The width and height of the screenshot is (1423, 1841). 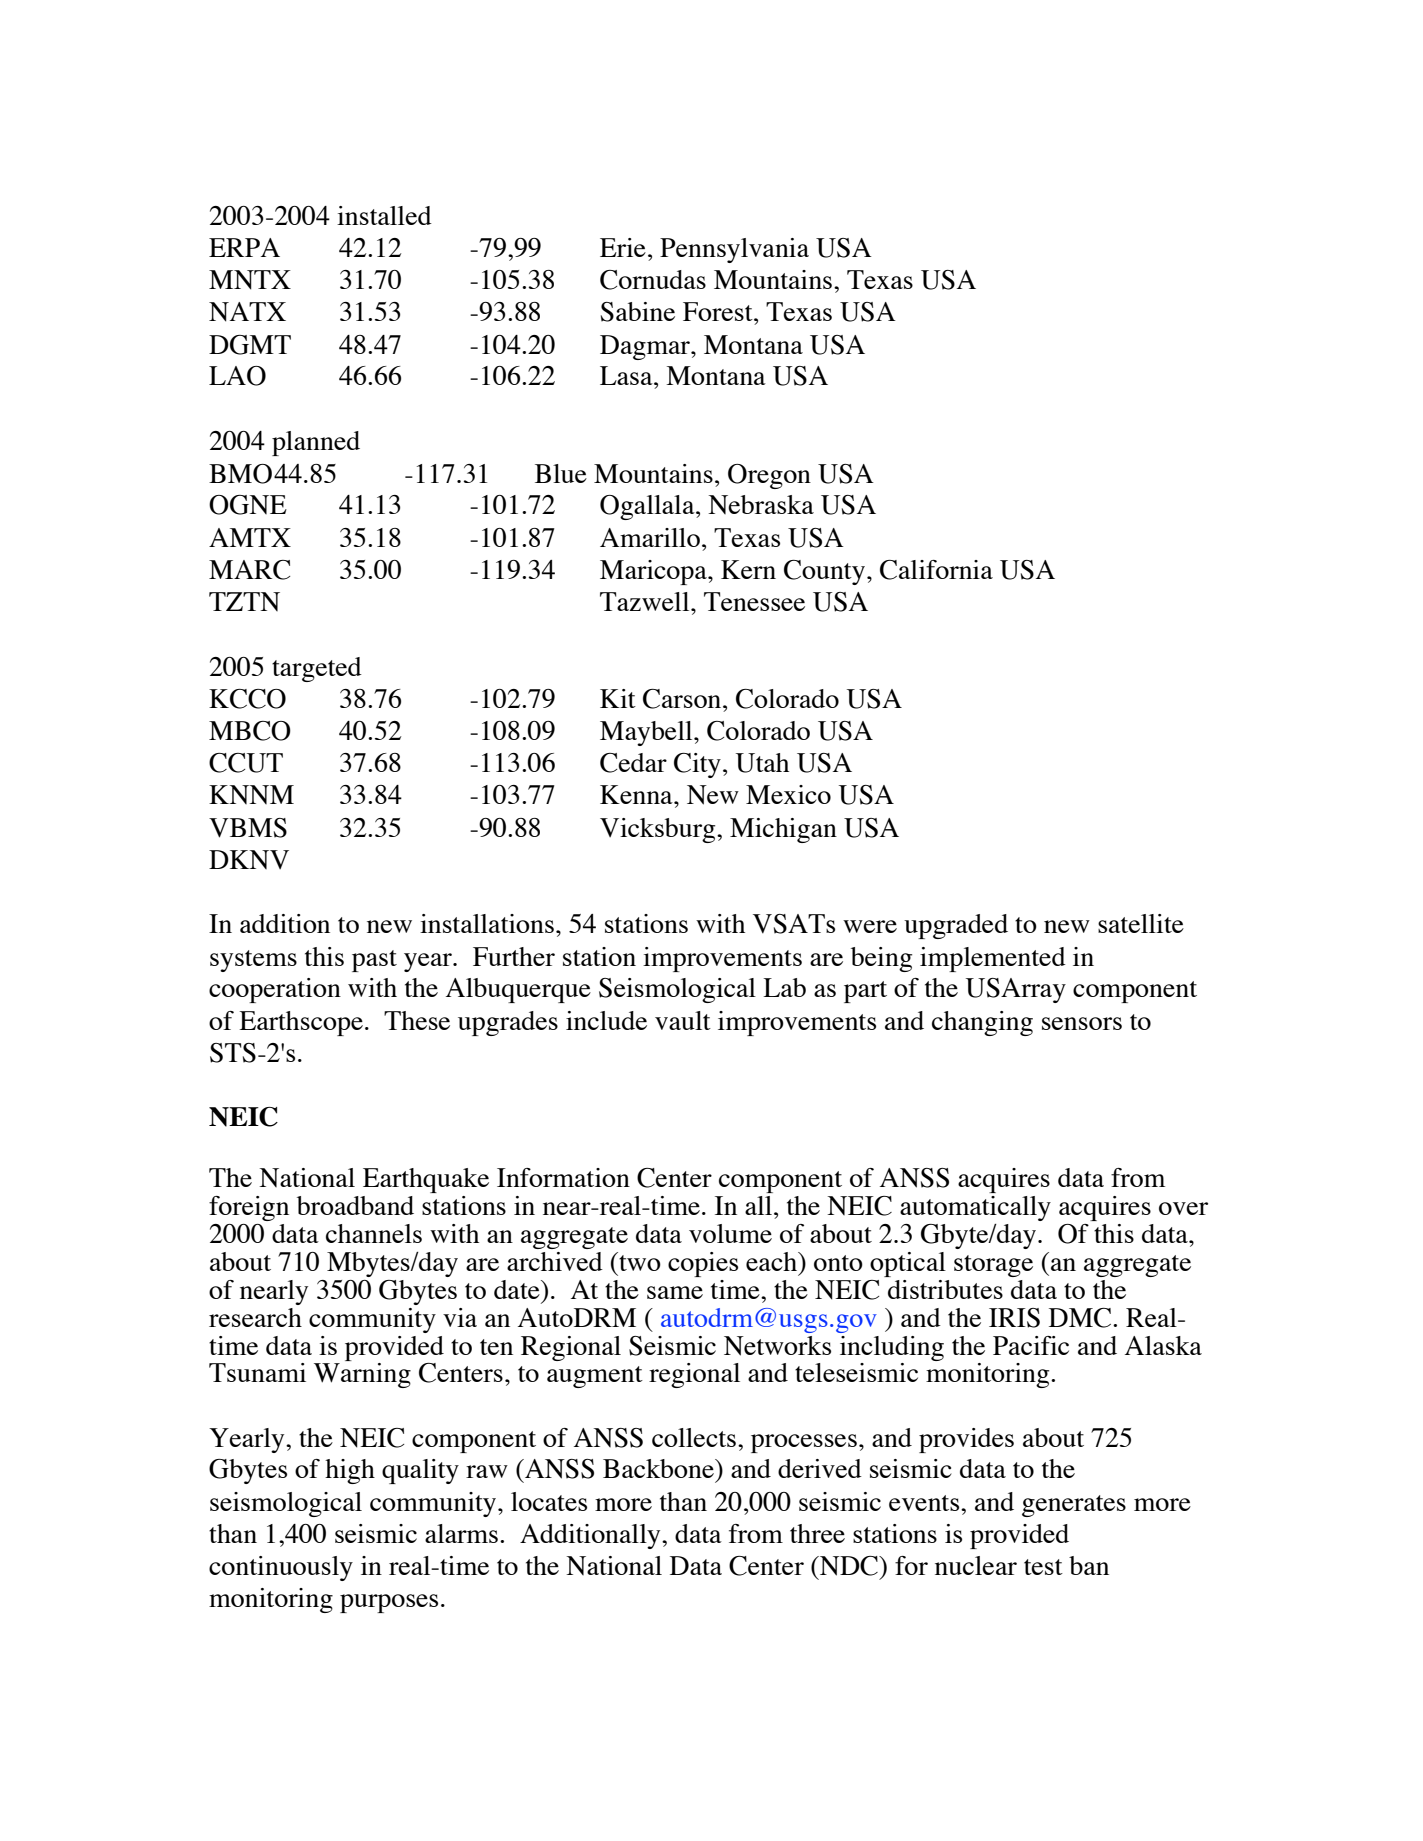 I want to click on purposes, so click(x=389, y=1603).
